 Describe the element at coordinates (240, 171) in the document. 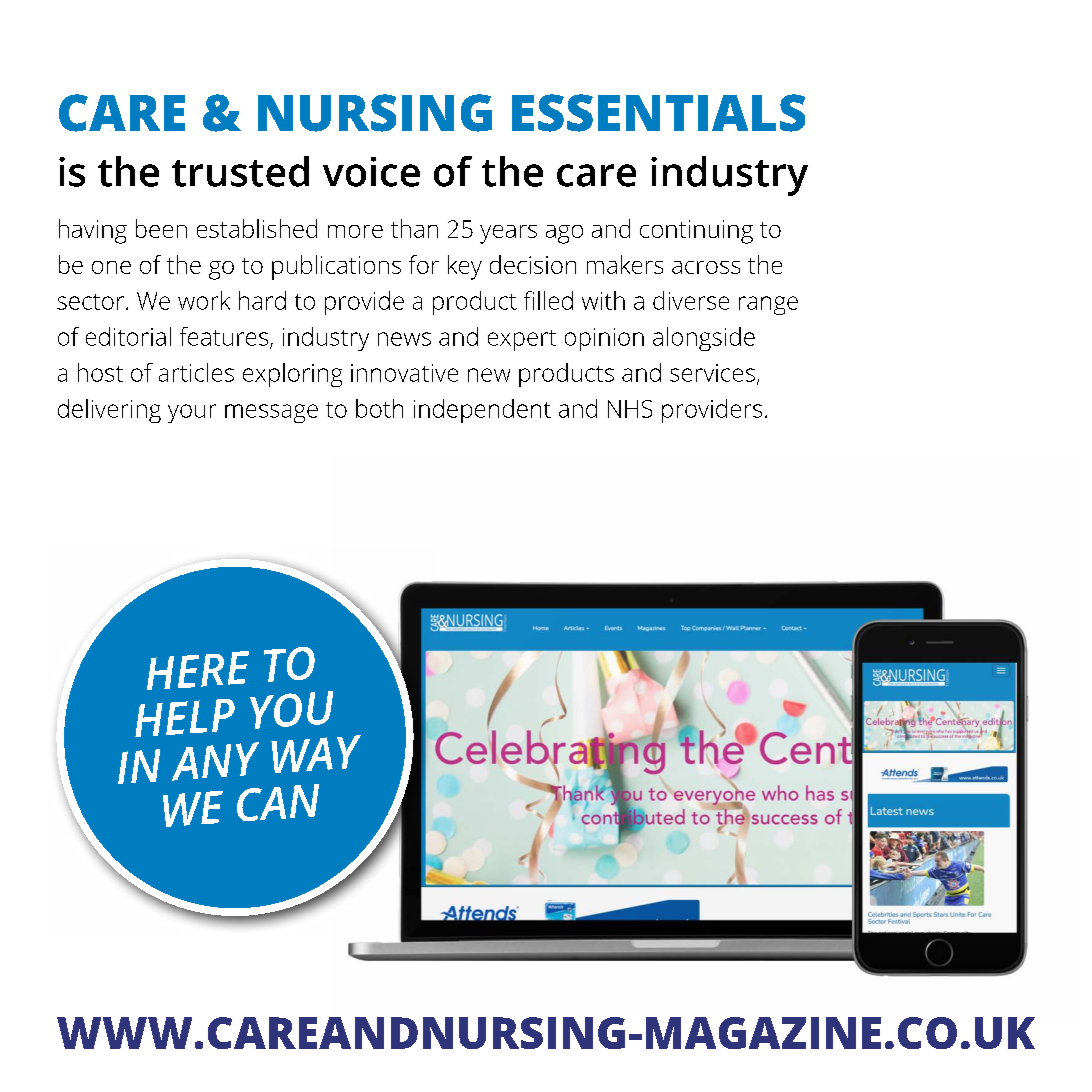

I see `trusted` at that location.
